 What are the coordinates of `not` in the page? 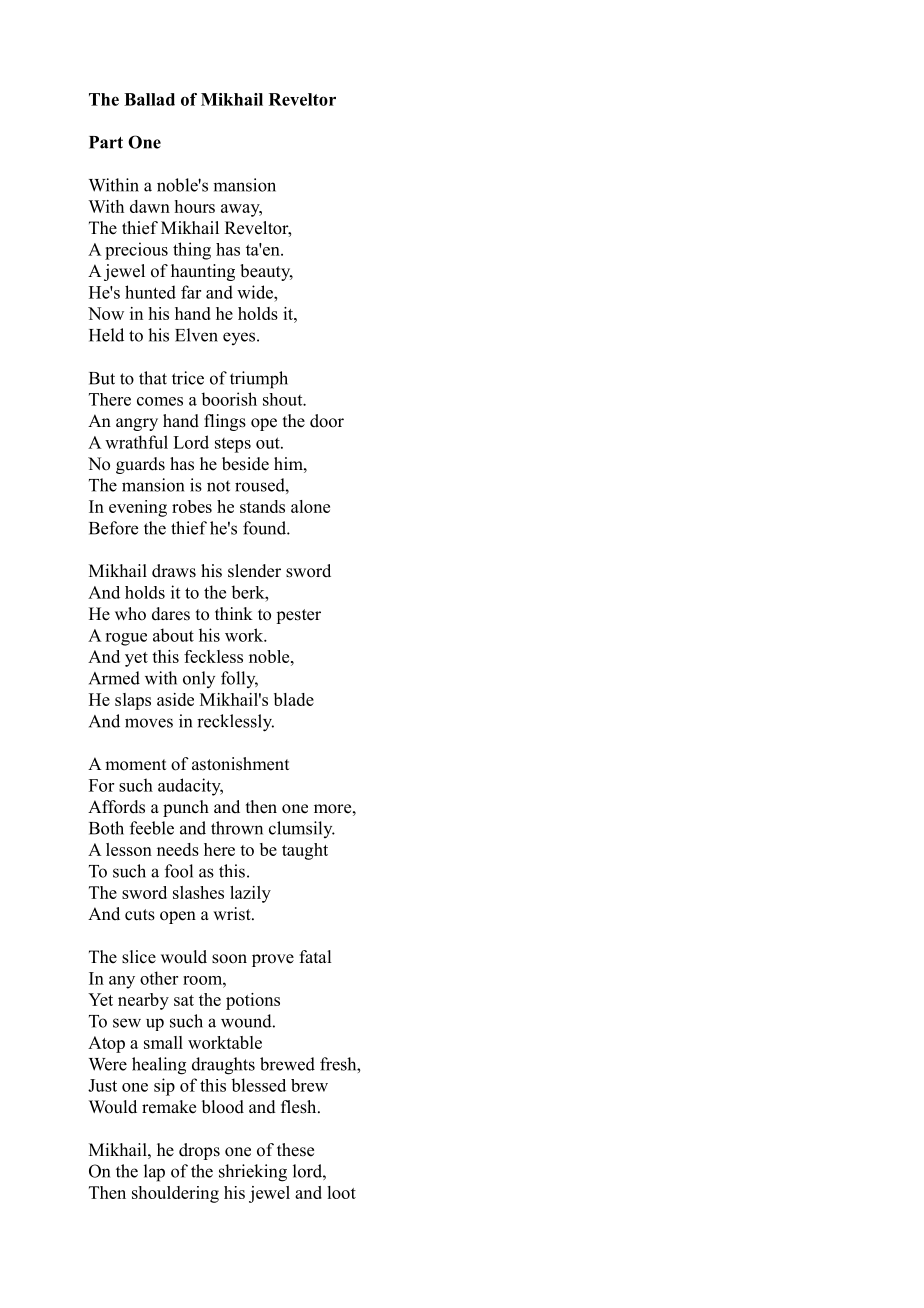 It's located at (218, 486).
